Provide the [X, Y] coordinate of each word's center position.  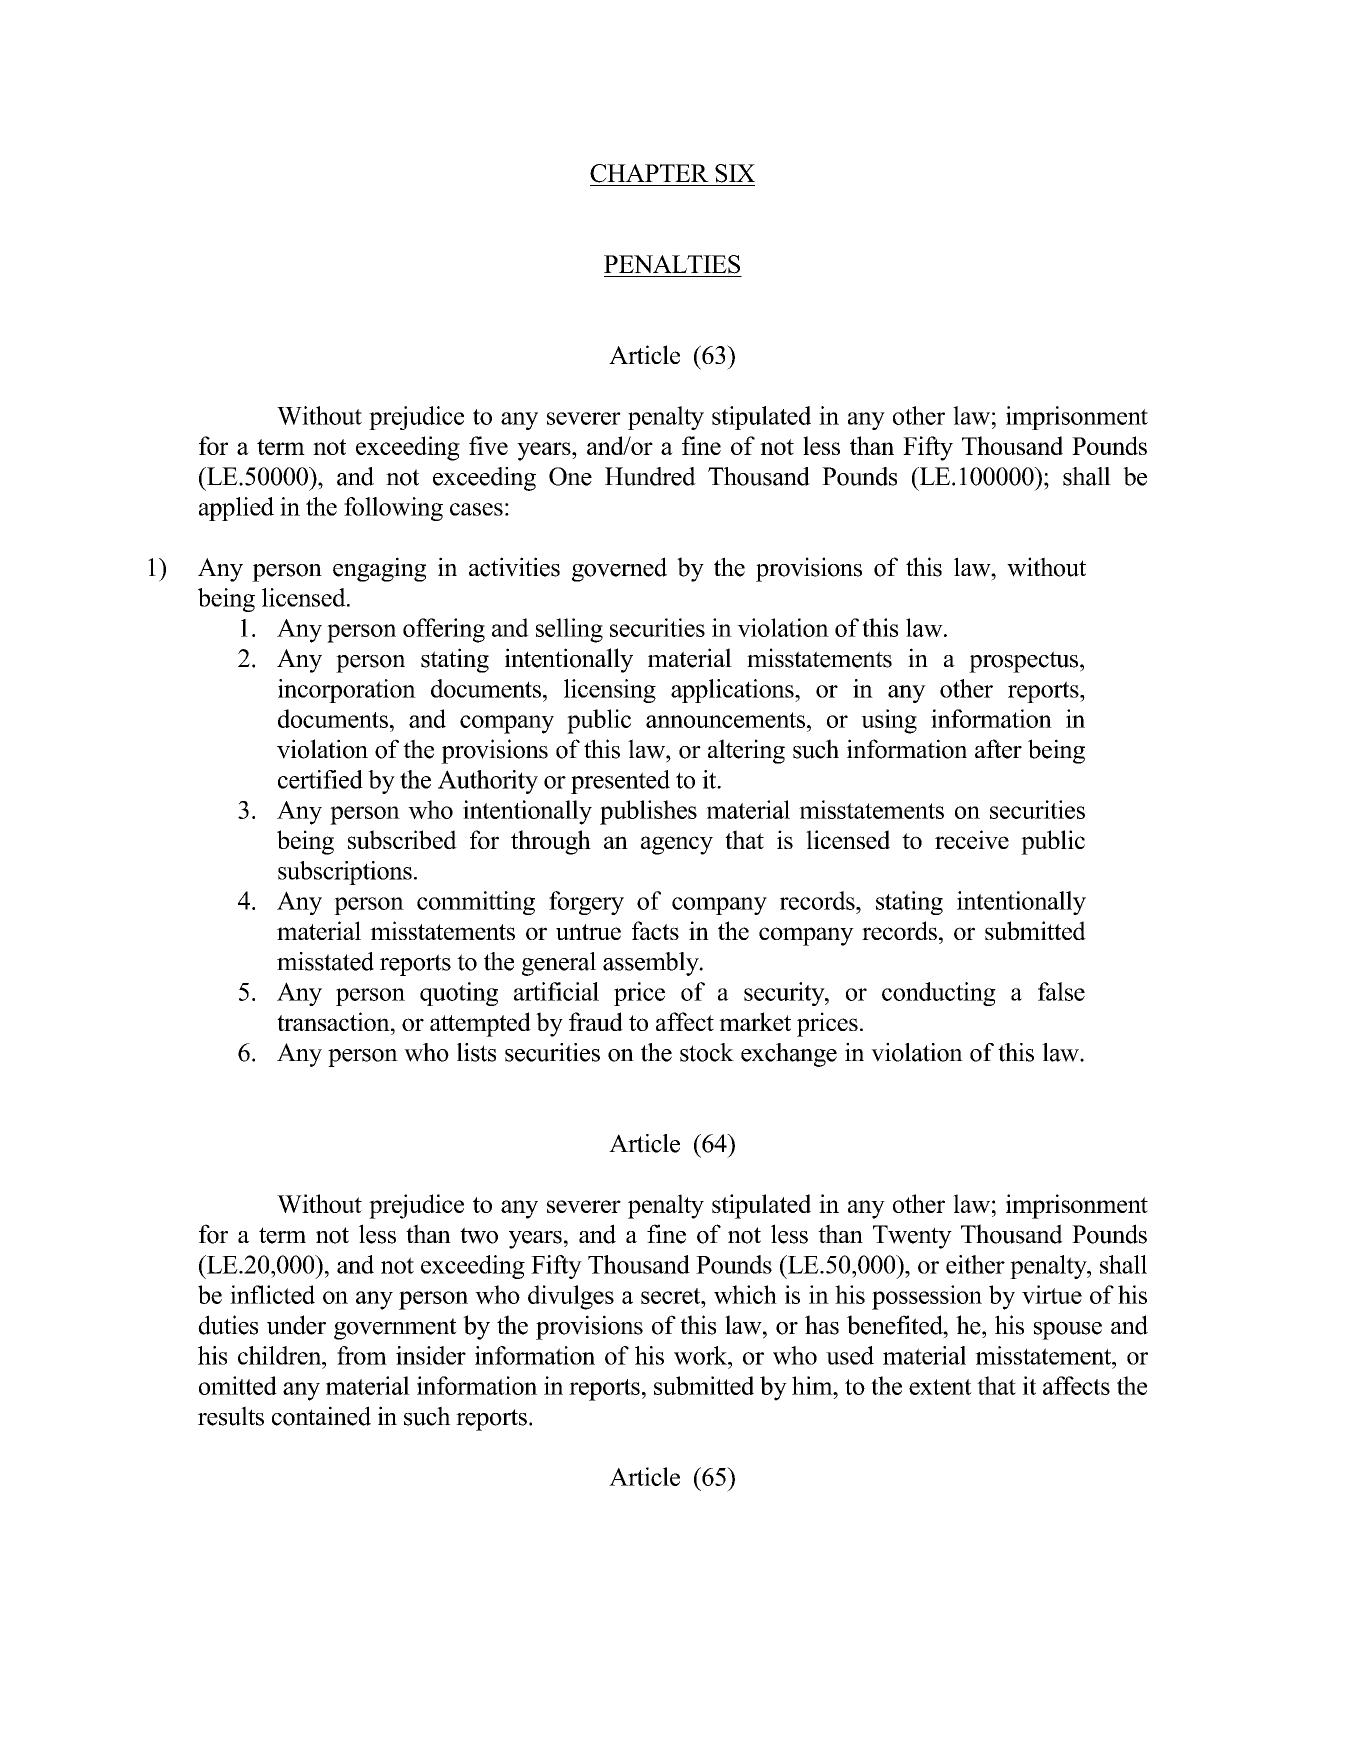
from [362, 1355]
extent [940, 1387]
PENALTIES [672, 264]
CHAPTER [649, 173]
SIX [735, 173]
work [702, 1355]
